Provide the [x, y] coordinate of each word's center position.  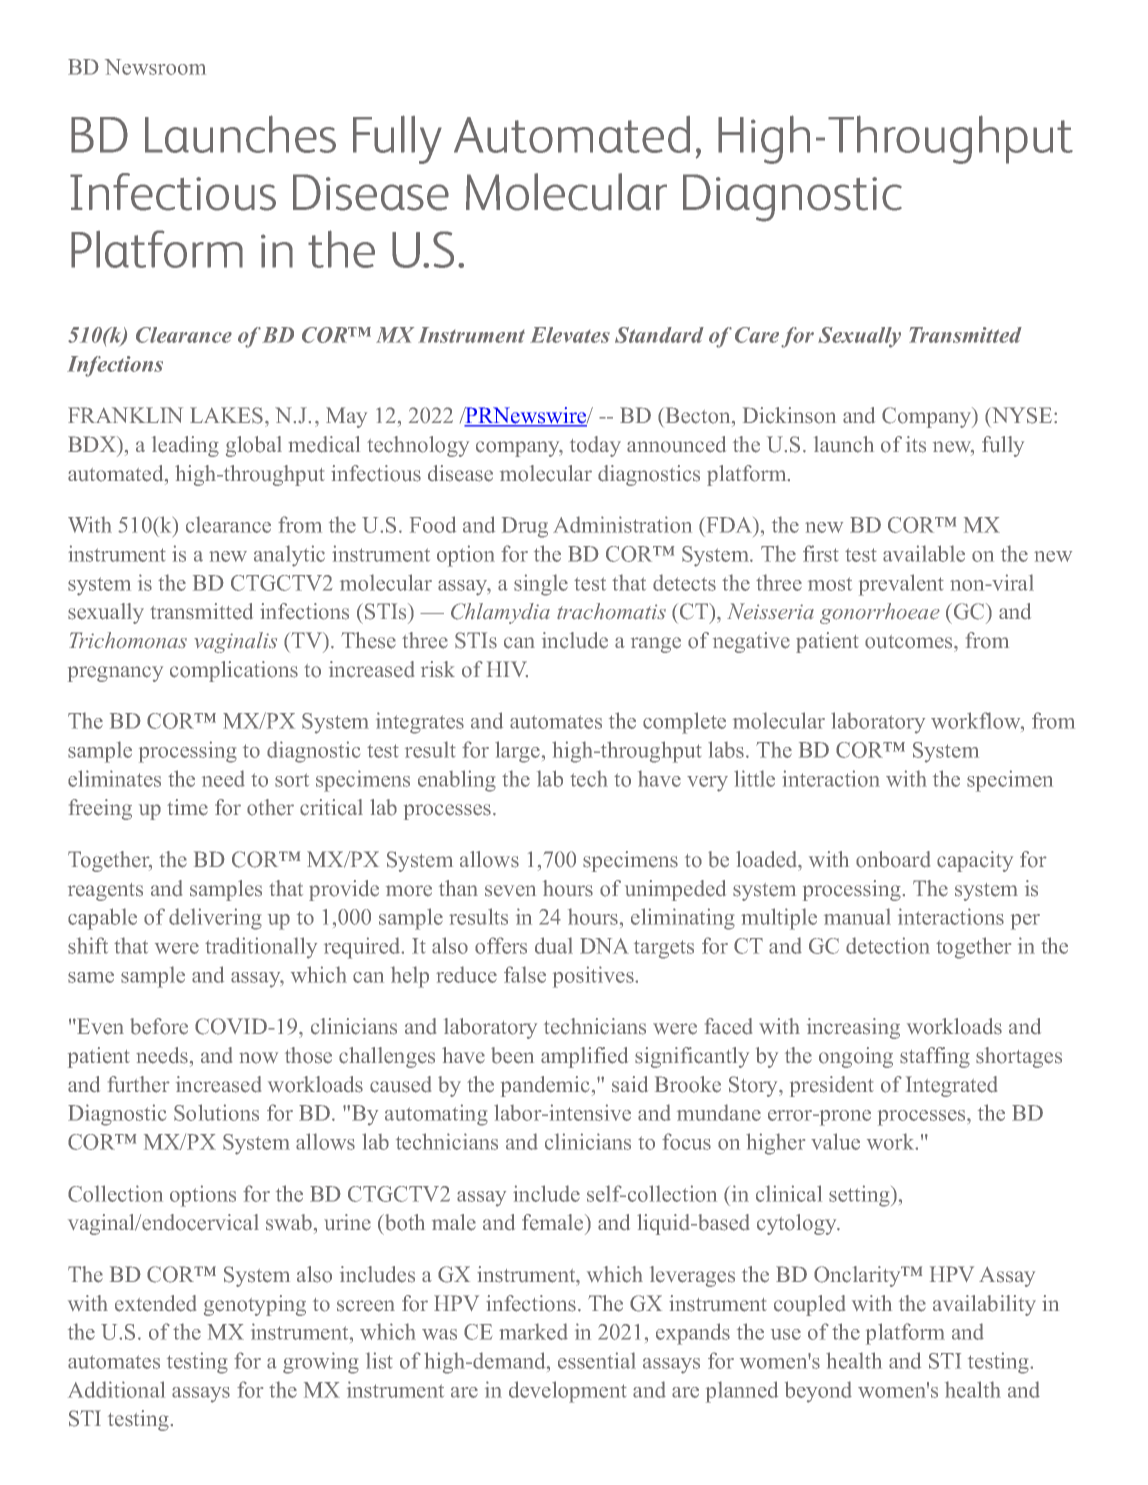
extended [155, 1303]
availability [984, 1305]
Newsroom [155, 67]
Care [757, 335]
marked [533, 1331]
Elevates [570, 335]
